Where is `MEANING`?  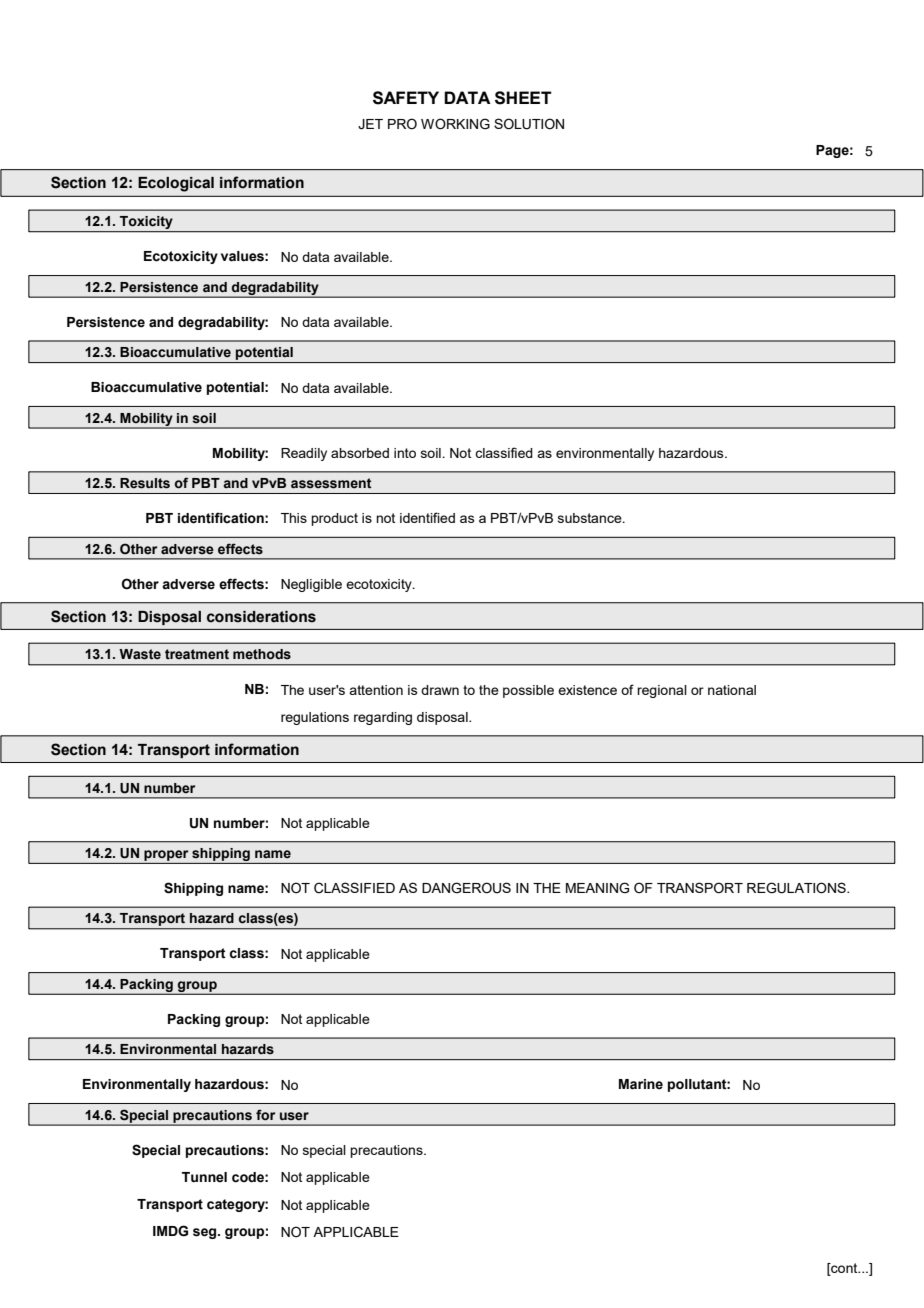
MEANING is located at coordinates (597, 888).
